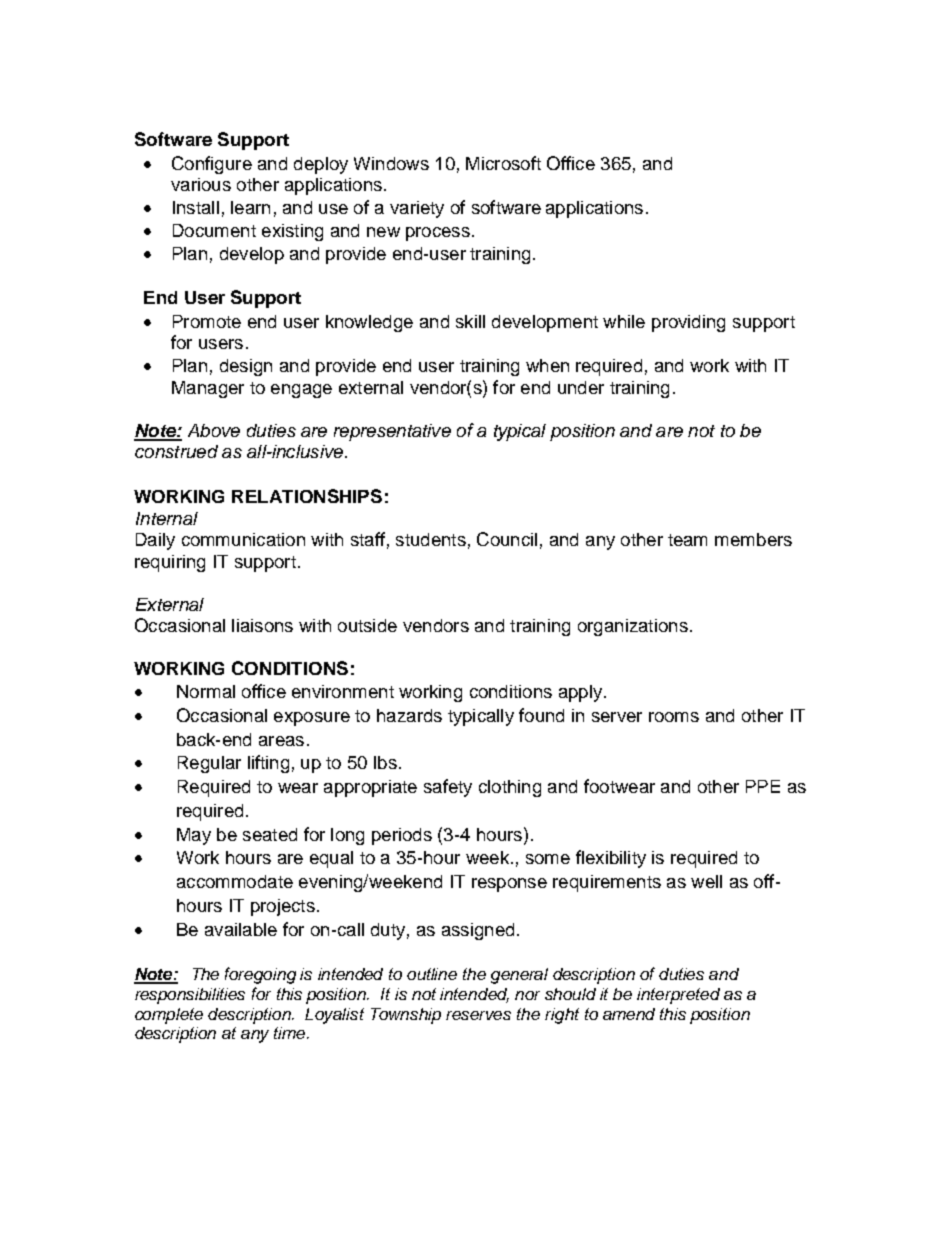  What do you see at coordinates (688, 323) in the screenshot?
I see `providing` at bounding box center [688, 323].
